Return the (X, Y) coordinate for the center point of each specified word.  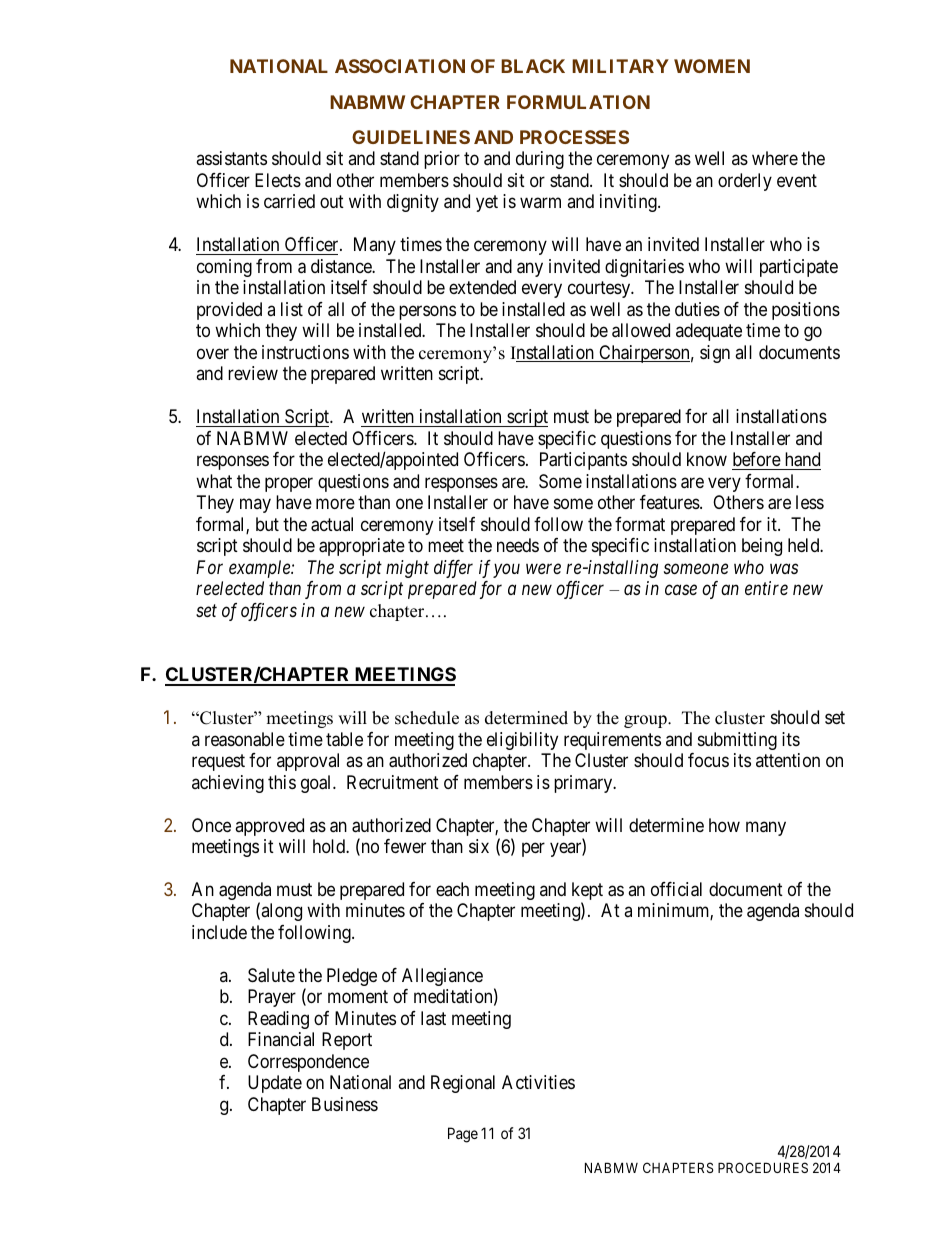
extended (482, 287)
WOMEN (712, 66)
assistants (231, 158)
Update (275, 1084)
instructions (305, 352)
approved (269, 827)
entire (766, 588)
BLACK (533, 66)
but (267, 524)
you (506, 570)
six (479, 846)
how (724, 825)
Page (463, 1135)
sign (715, 354)
